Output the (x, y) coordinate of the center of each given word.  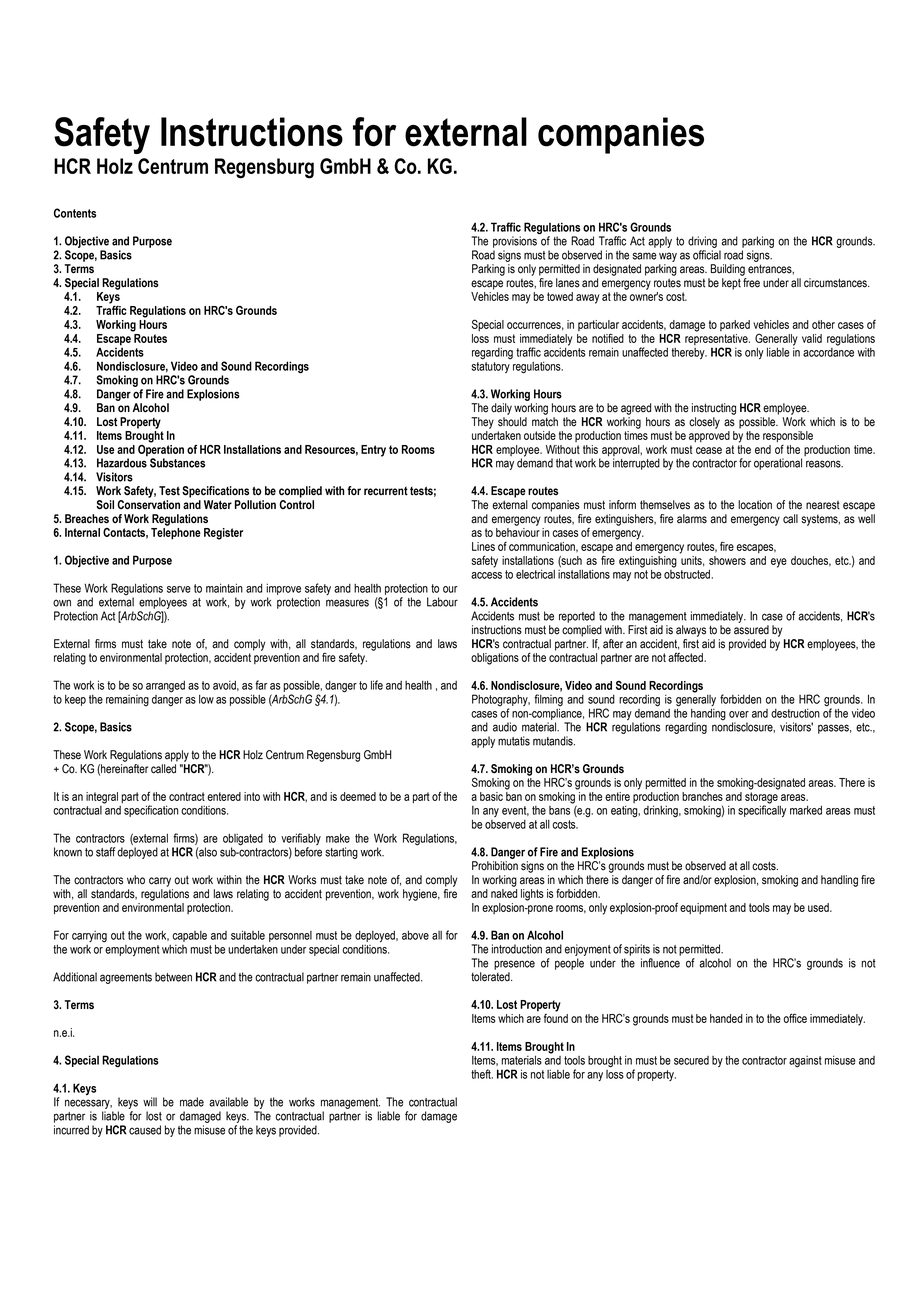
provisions (515, 242)
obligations (495, 659)
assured (751, 630)
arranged (165, 687)
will (150, 1102)
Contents (75, 213)
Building (728, 270)
